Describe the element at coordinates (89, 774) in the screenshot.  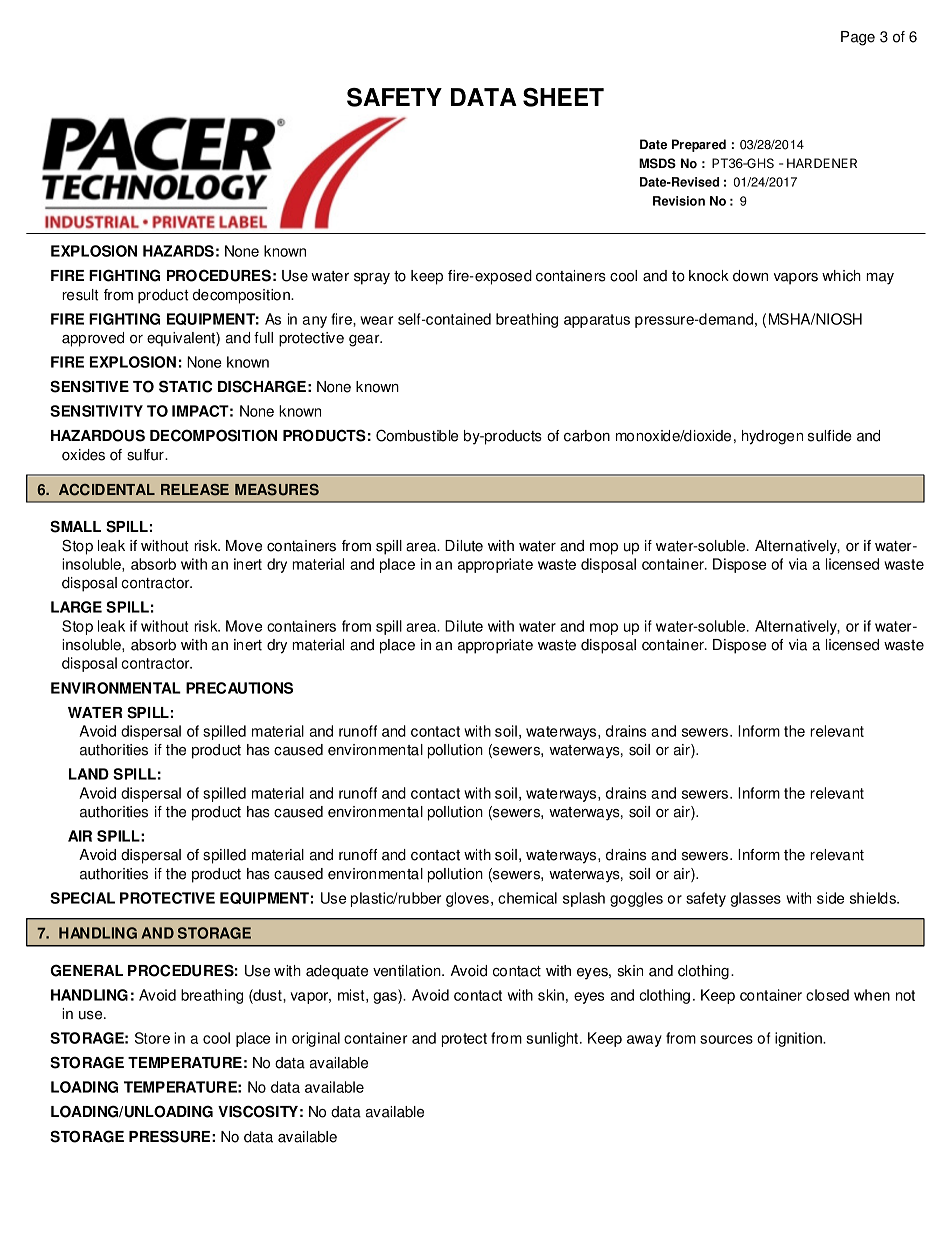
I see `LAND` at that location.
